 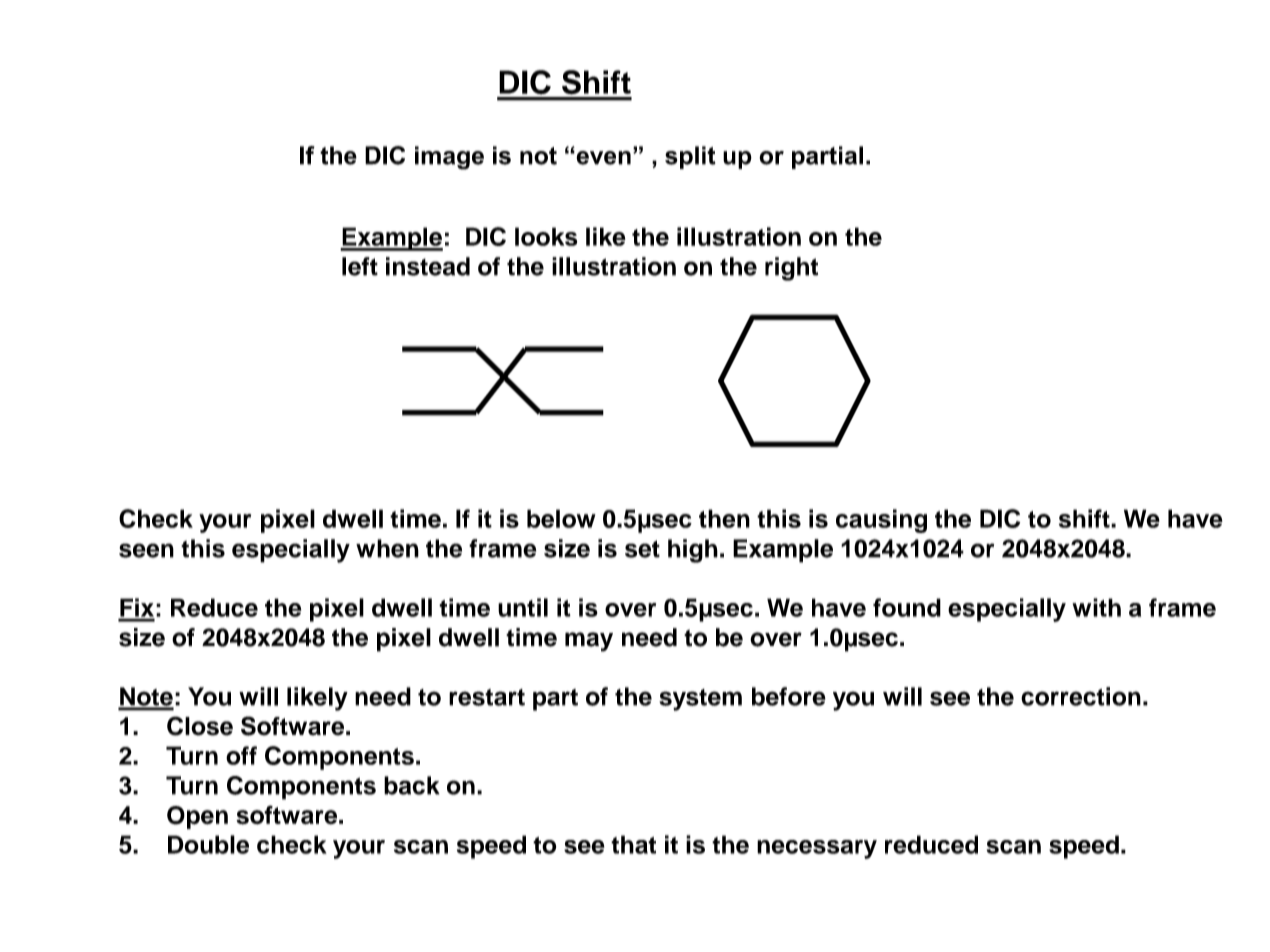 I want to click on Double, so click(x=208, y=844).
